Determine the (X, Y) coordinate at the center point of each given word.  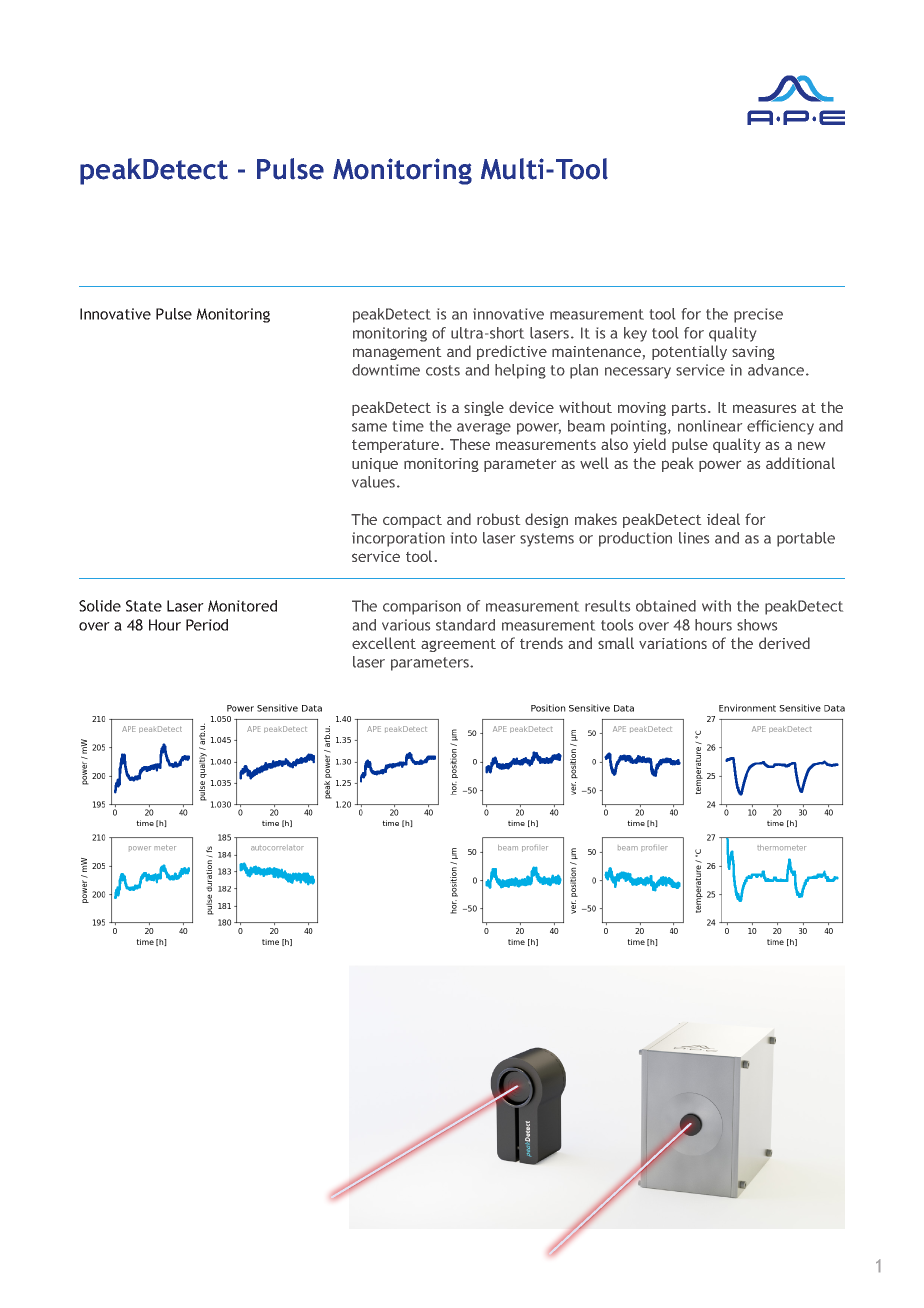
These (470, 444)
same (369, 427)
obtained (666, 606)
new (811, 446)
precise (758, 315)
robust (498, 519)
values (375, 482)
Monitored (242, 606)
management (397, 353)
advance (777, 370)
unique (375, 465)
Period (207, 625)
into (464, 538)
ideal (723, 519)
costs (443, 370)
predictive (512, 352)
